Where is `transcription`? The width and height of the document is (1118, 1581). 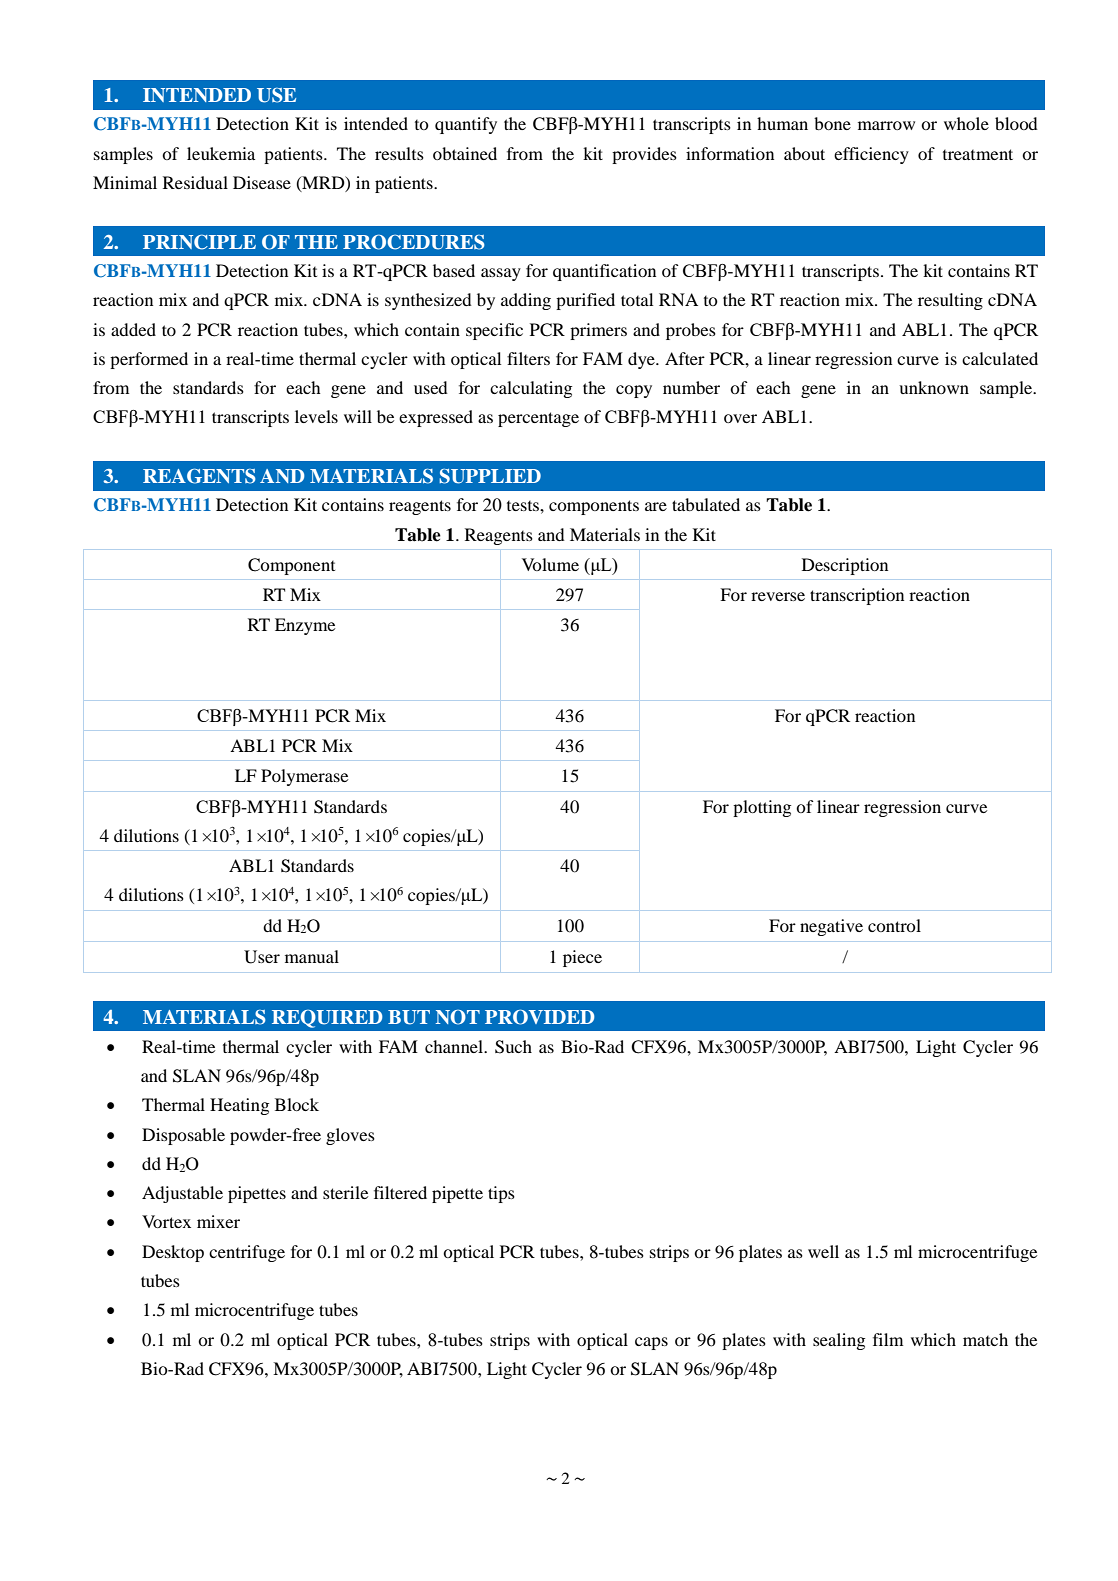
transcription is located at coordinates (857, 596).
